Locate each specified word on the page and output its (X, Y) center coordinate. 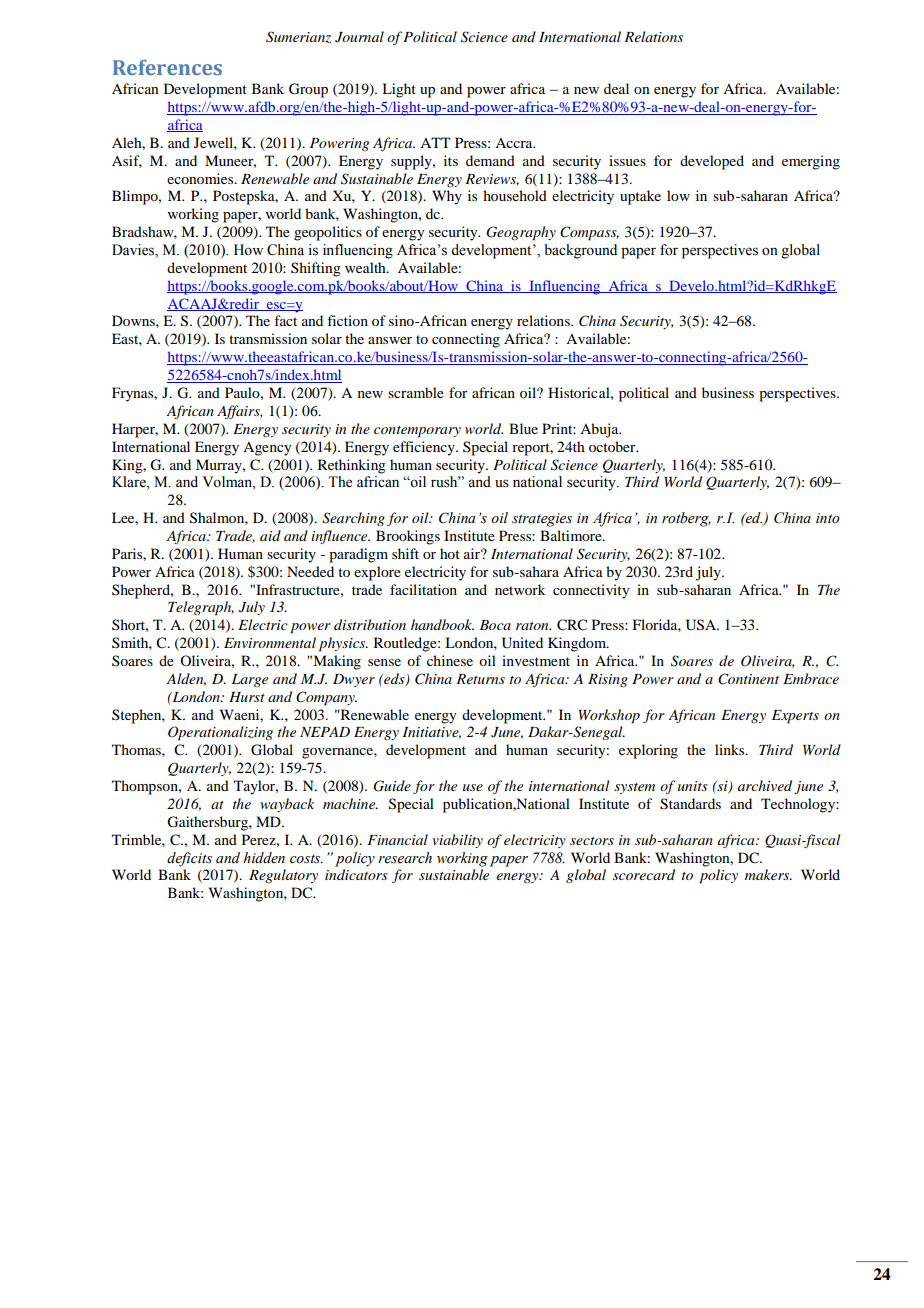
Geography (521, 233)
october (613, 446)
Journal (359, 37)
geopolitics (328, 233)
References (167, 67)
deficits (189, 859)
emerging (811, 162)
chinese (450, 660)
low (678, 195)
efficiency (425, 448)
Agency (267, 449)
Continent (748, 679)
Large (250, 680)
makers (768, 874)
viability (457, 841)
